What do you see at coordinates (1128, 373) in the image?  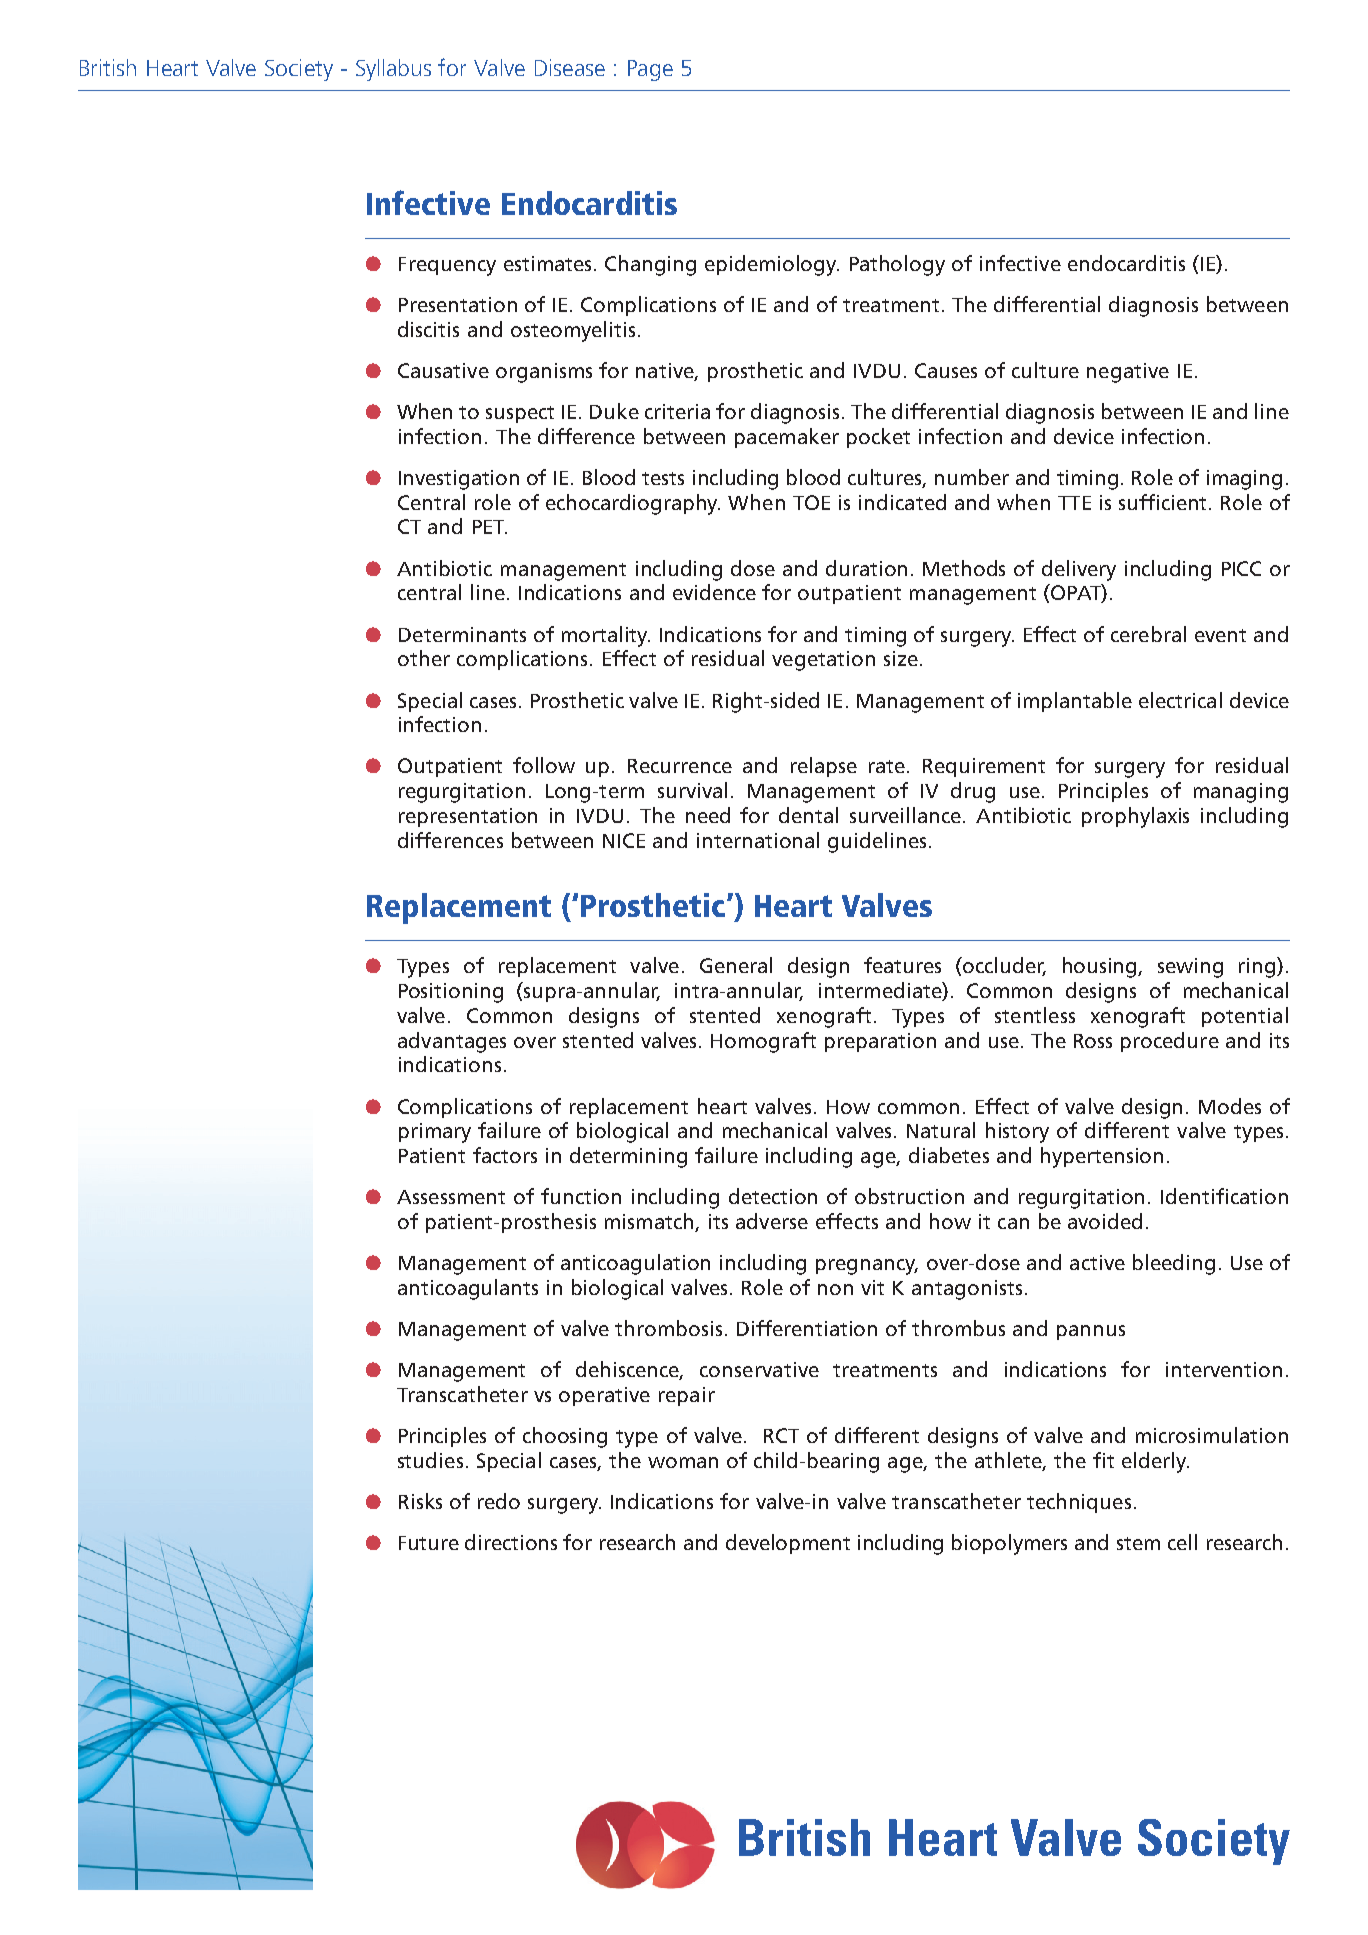 I see `negative` at bounding box center [1128, 373].
